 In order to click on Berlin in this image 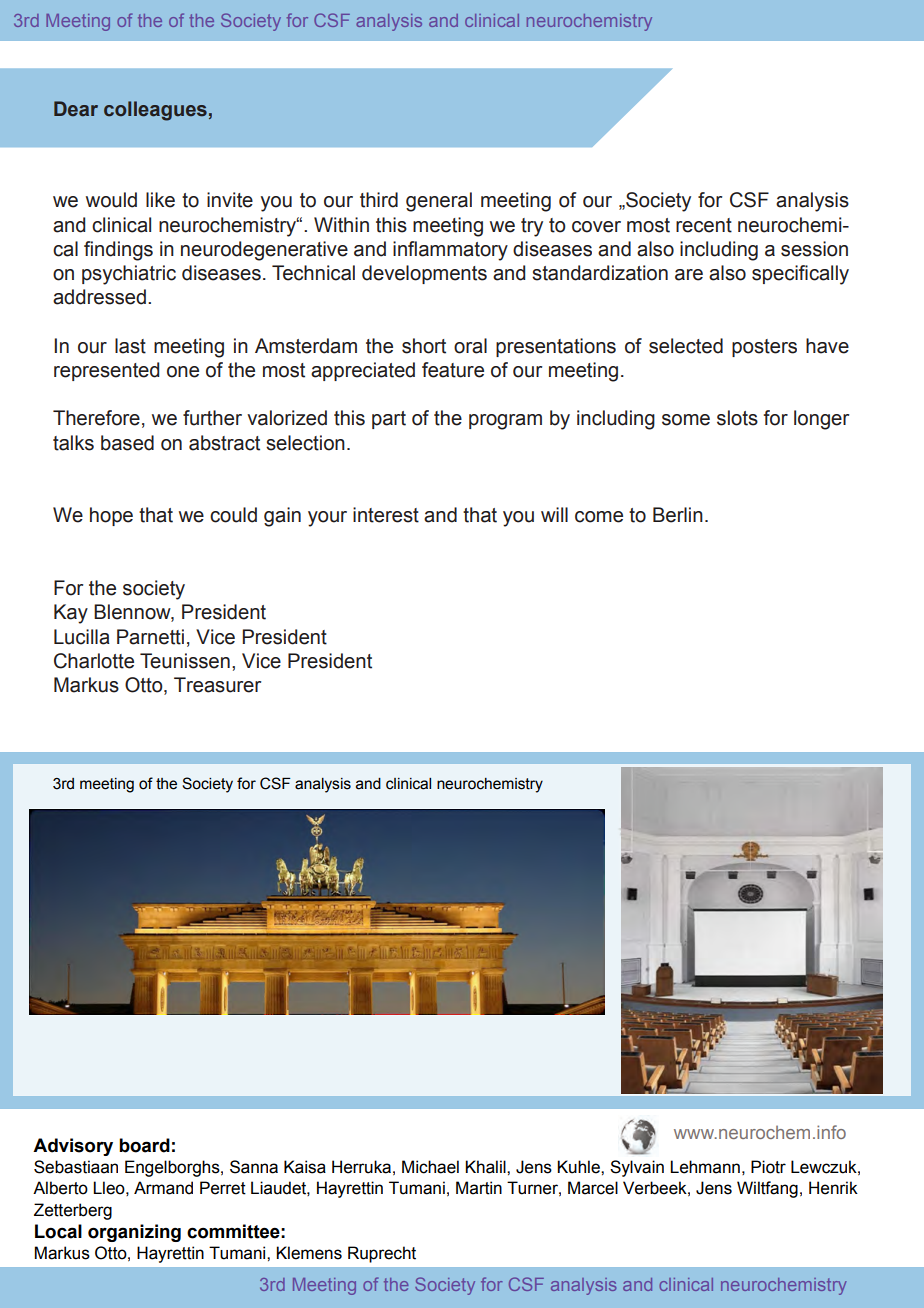, I will do `click(678, 515)`.
